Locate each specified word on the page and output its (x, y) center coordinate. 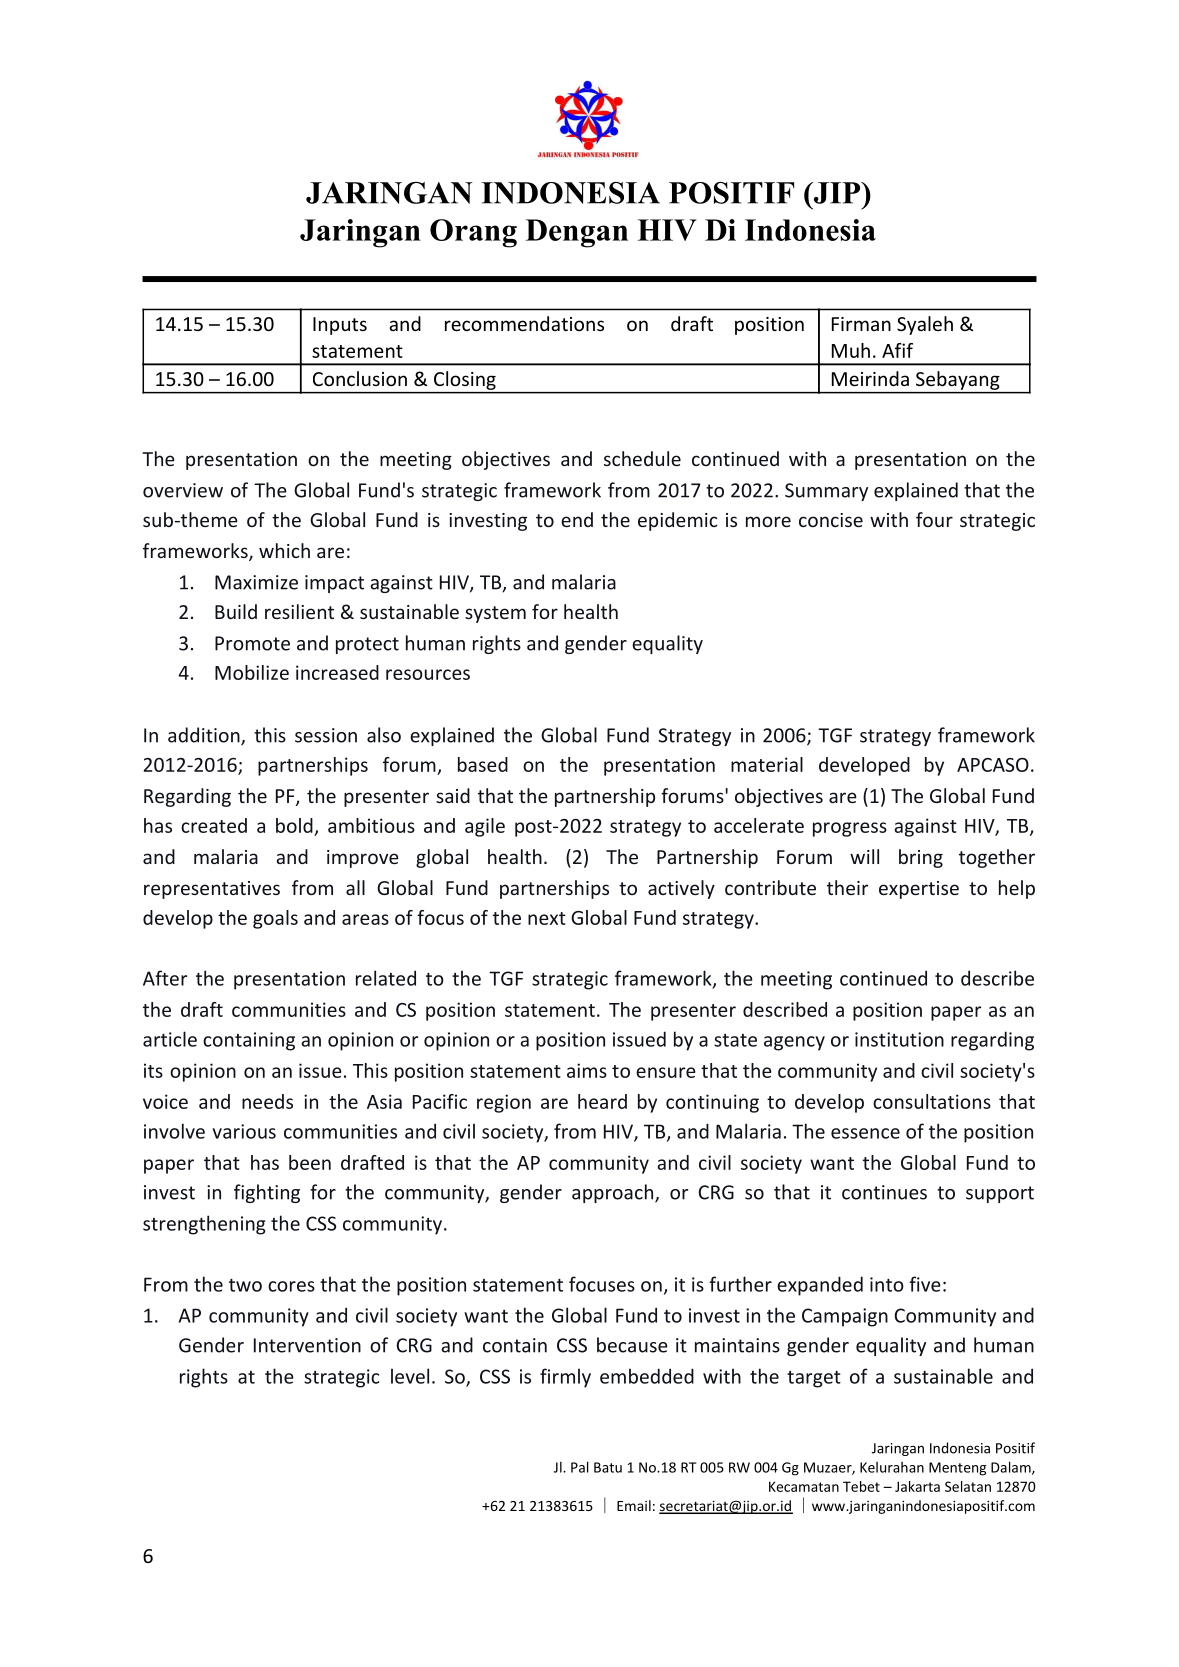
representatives (212, 890)
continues (884, 1192)
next (547, 918)
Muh (851, 350)
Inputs (340, 326)
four (934, 519)
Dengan (577, 233)
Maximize (256, 582)
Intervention (307, 1345)
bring (921, 858)
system (495, 614)
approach (614, 1193)
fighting (267, 1193)
